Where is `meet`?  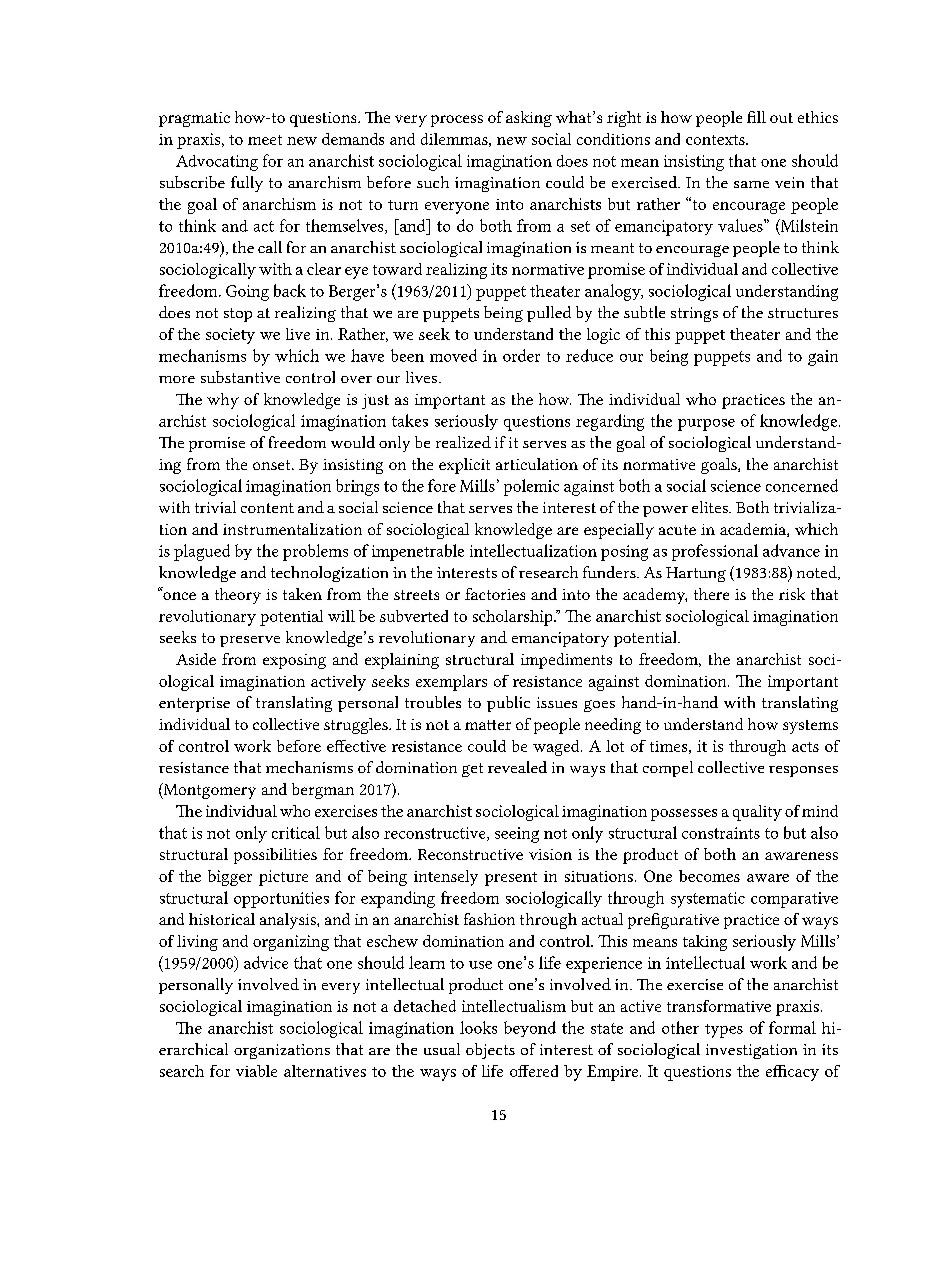
meet is located at coordinates (265, 140).
